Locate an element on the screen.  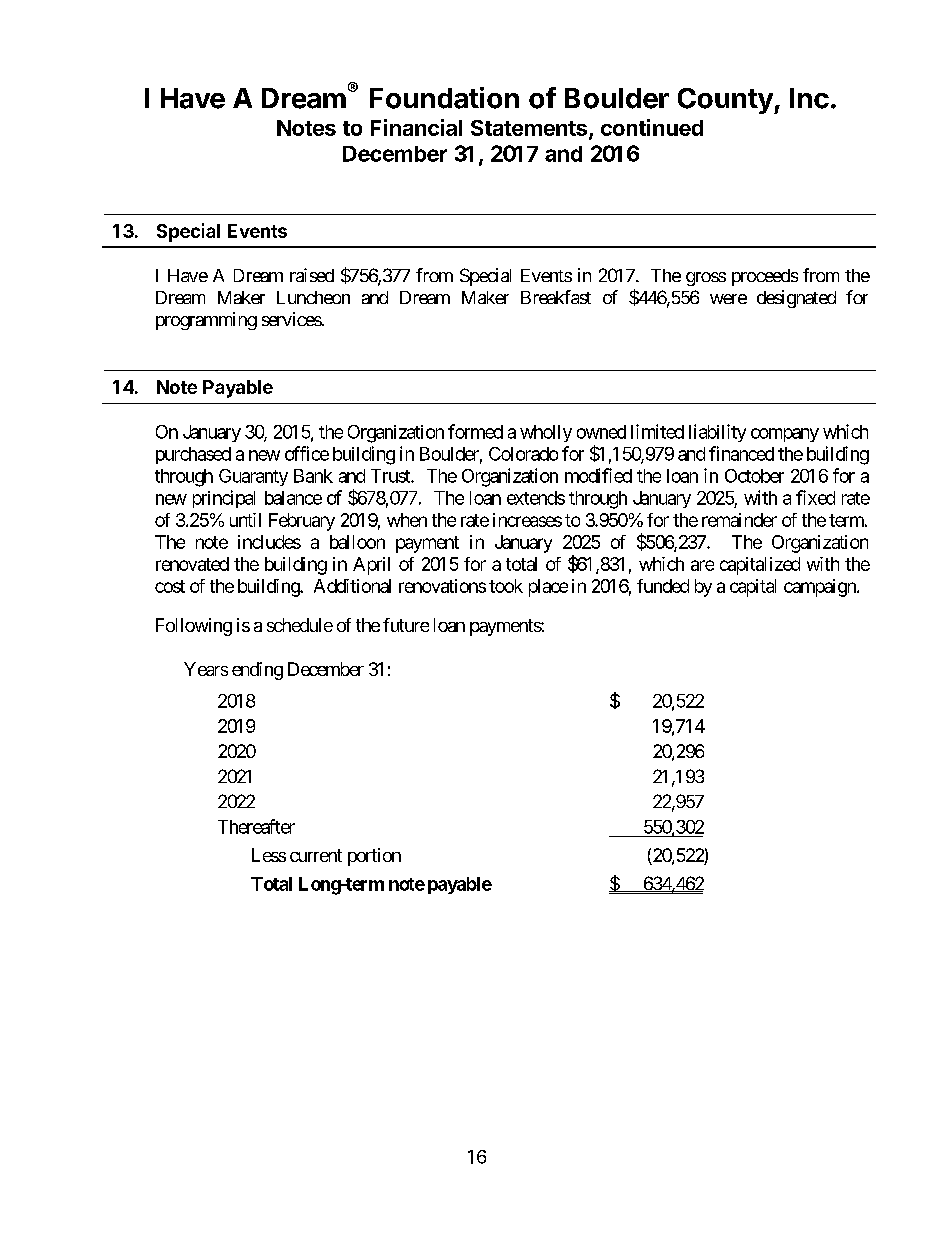
Financial is located at coordinates (416, 127).
